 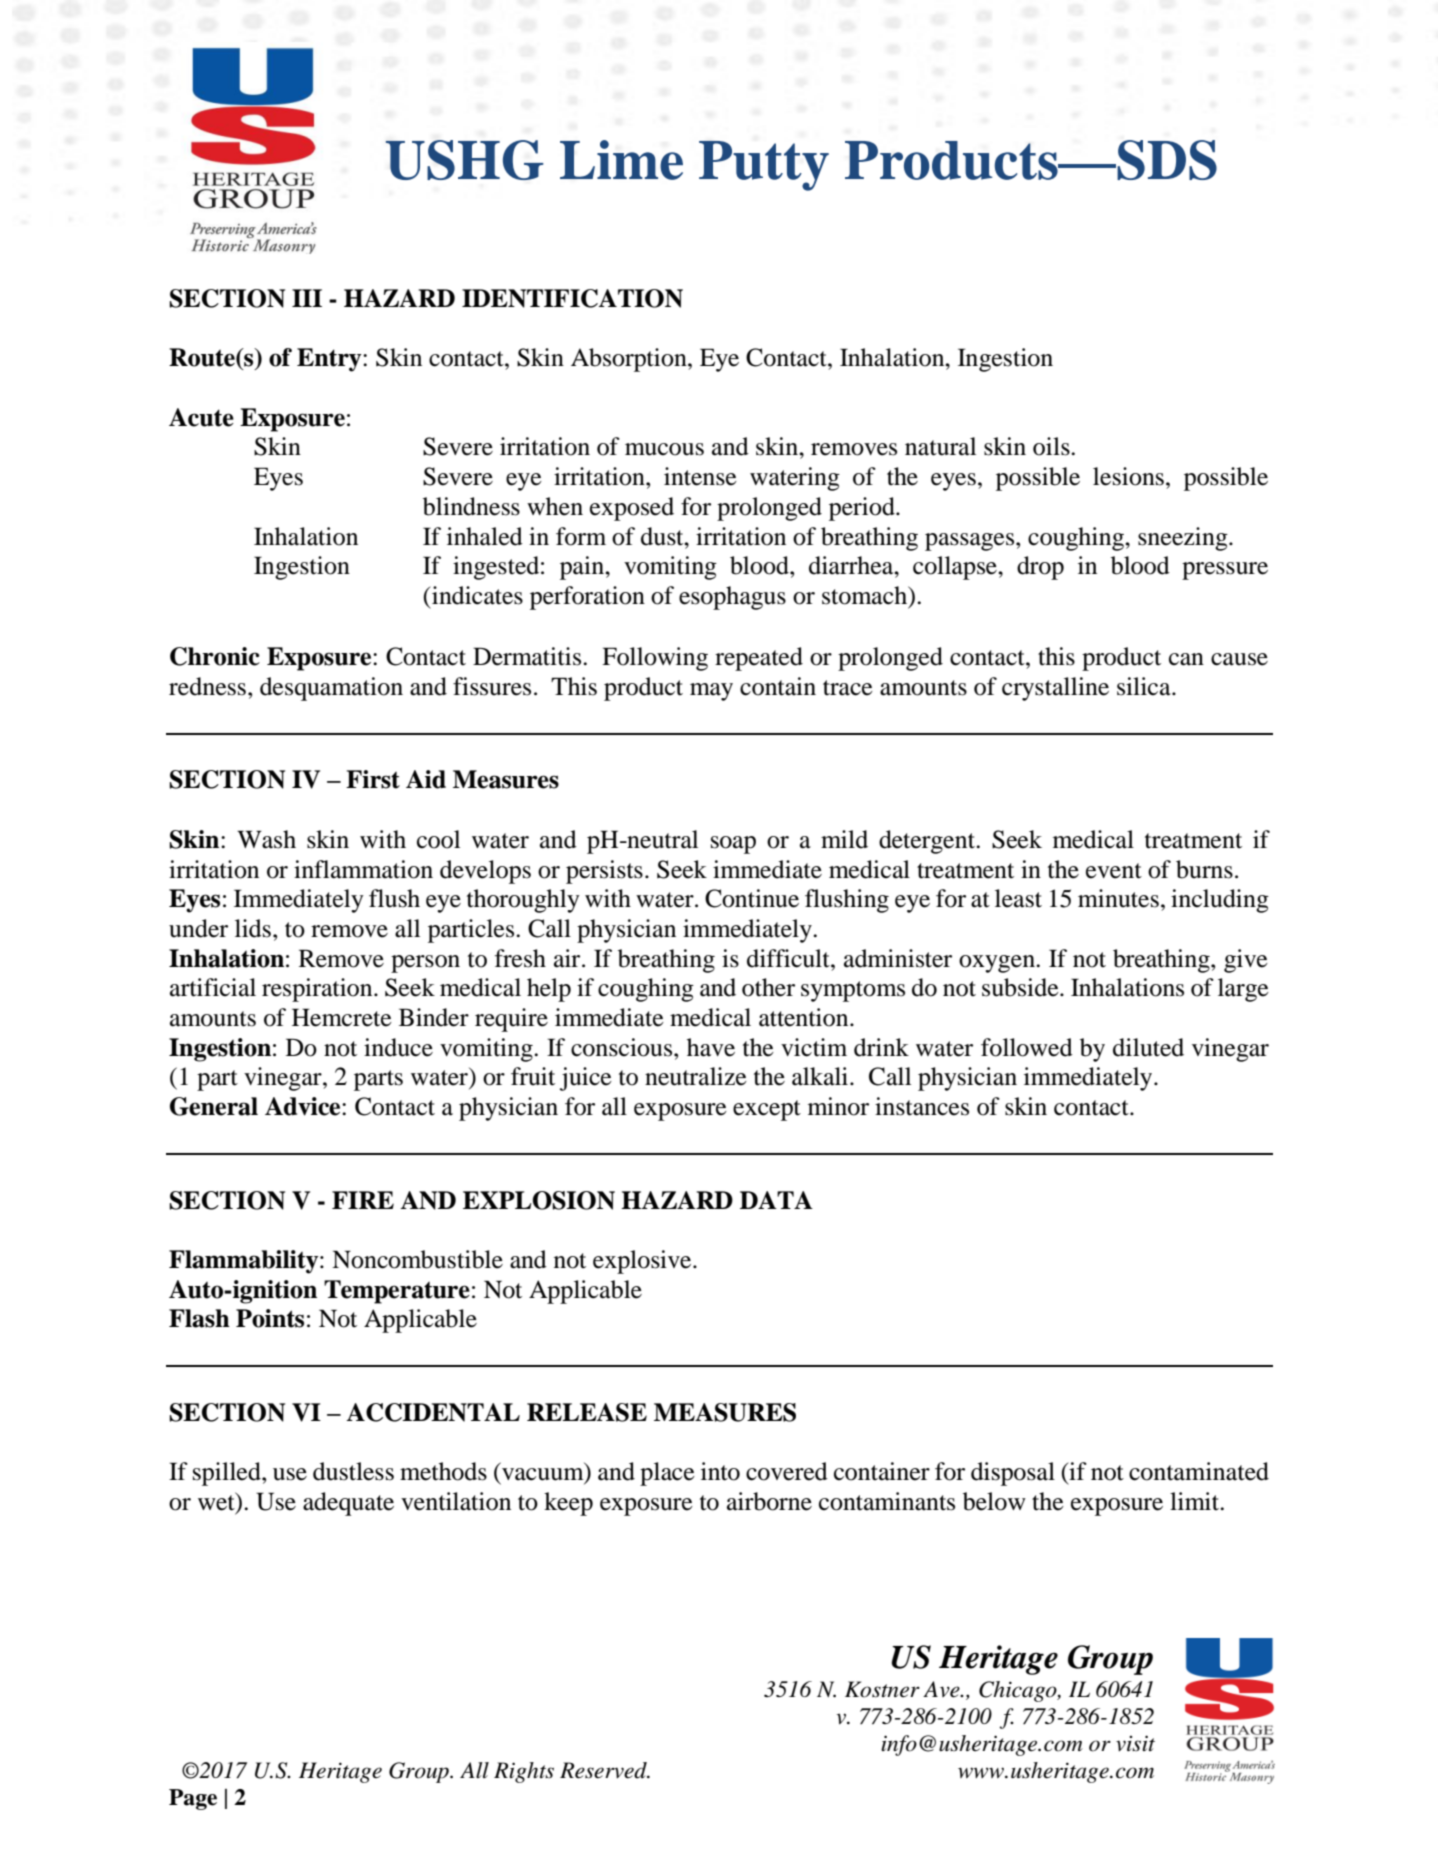 I want to click on Putty, so click(x=764, y=166).
